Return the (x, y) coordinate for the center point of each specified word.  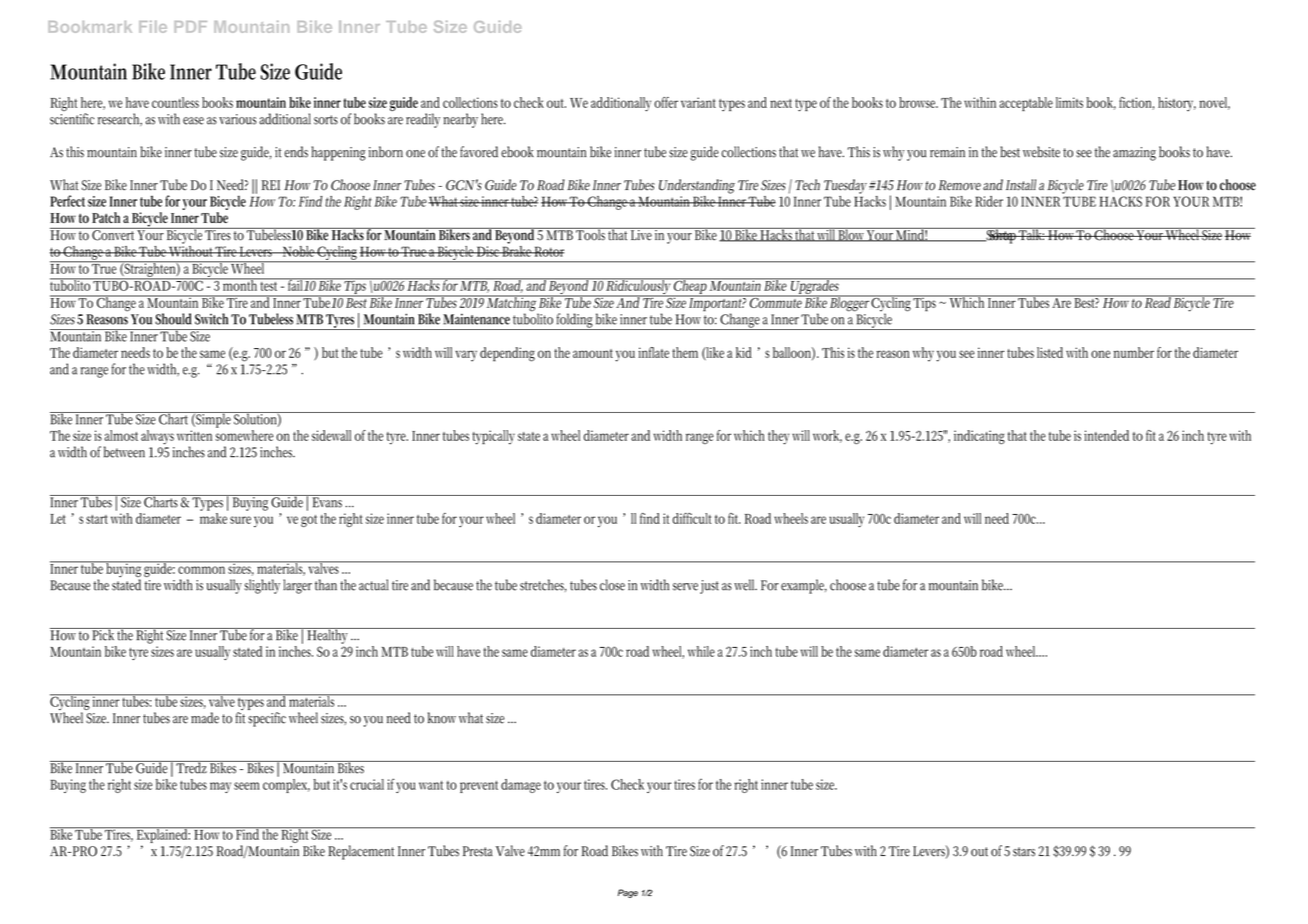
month (240, 284)
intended (1106, 435)
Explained (163, 835)
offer (666, 102)
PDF (190, 27)
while (701, 651)
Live (641, 234)
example (804, 586)
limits (1069, 102)
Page (628, 893)
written (194, 435)
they (778, 437)
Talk (1031, 234)
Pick (103, 634)
